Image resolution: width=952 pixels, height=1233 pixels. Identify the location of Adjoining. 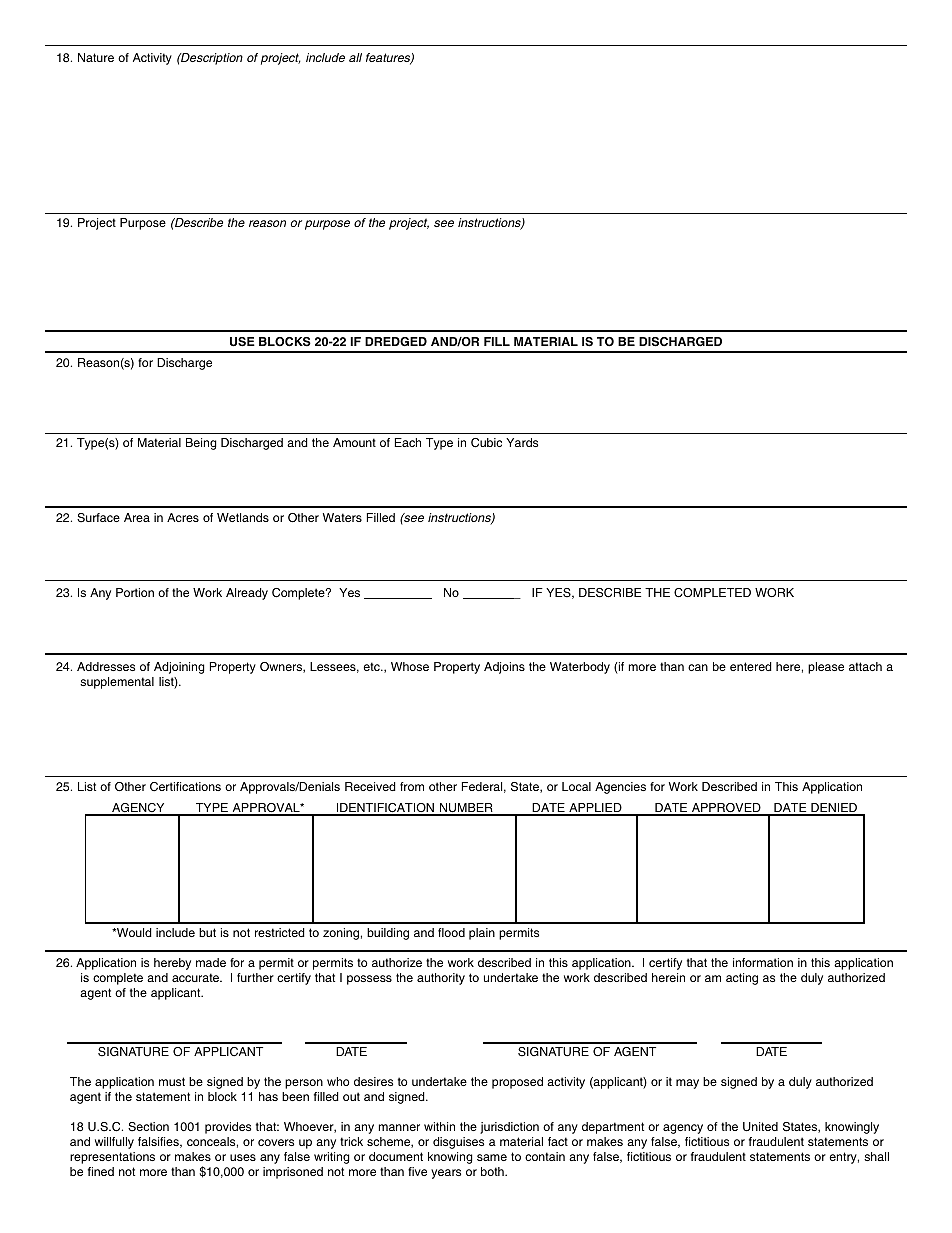
(179, 668).
